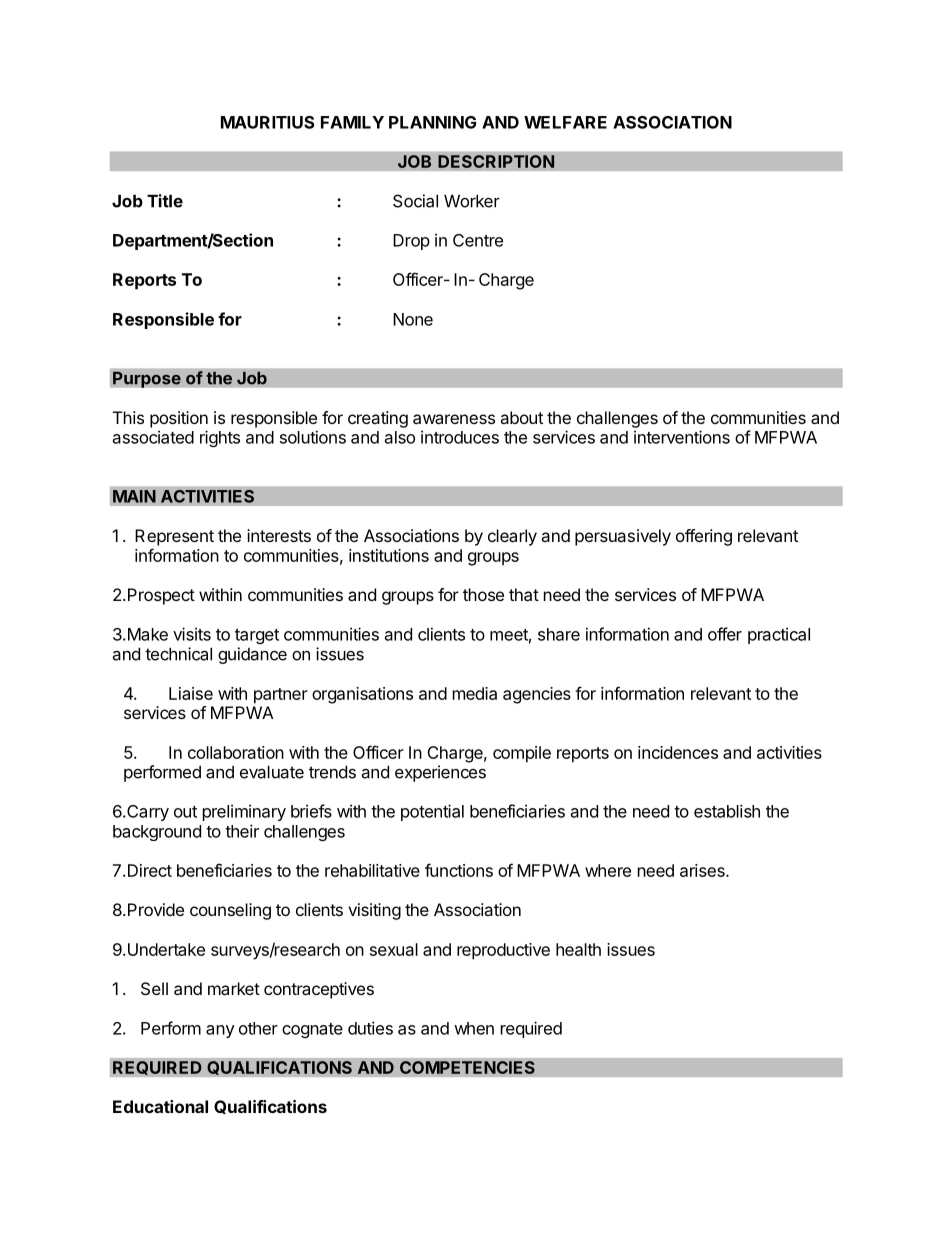  Describe the element at coordinates (779, 635) in the screenshot. I see `practical` at that location.
